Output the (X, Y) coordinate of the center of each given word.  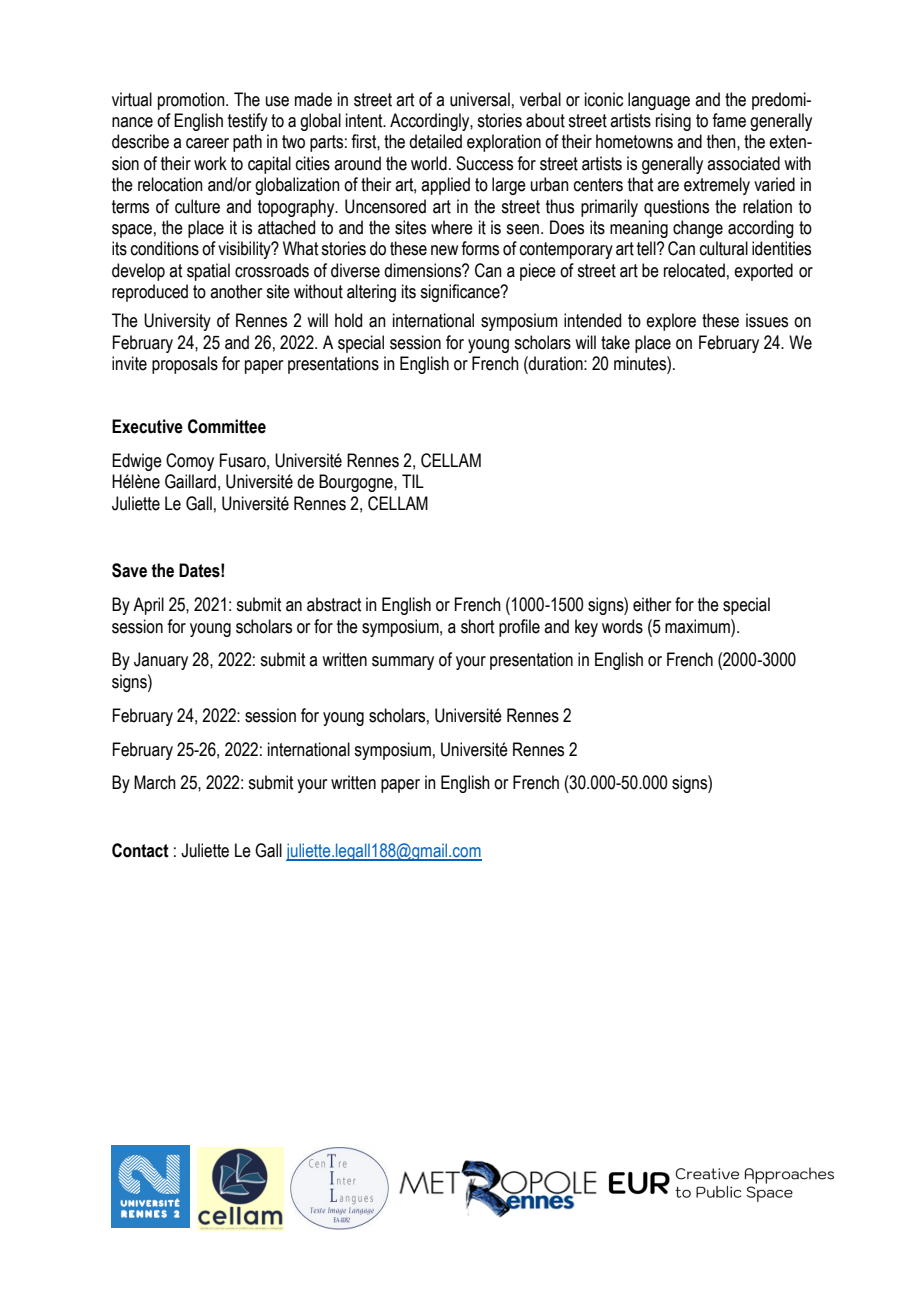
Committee (227, 426)
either (652, 604)
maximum (698, 626)
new (444, 250)
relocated (694, 270)
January (161, 661)
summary (403, 663)
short (477, 626)
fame (729, 120)
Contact (140, 850)
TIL (413, 481)
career (207, 143)
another (236, 291)
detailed (435, 141)
